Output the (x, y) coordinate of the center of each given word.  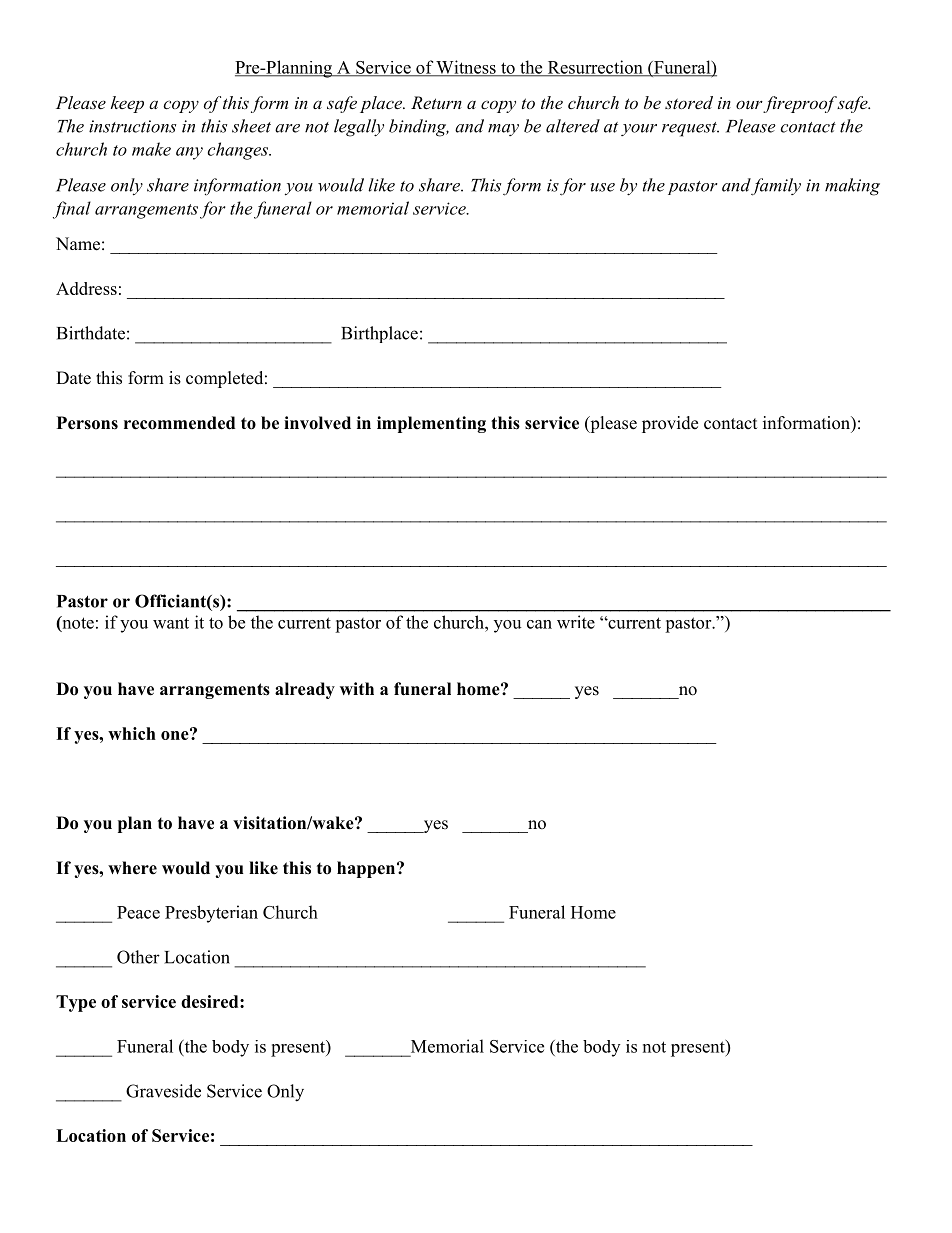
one (176, 734)
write (576, 622)
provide (670, 424)
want (171, 623)
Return (436, 102)
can (539, 624)
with (357, 688)
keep (127, 104)
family (775, 187)
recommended (179, 423)
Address (86, 288)
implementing (431, 424)
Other (138, 957)
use (603, 187)
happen (367, 869)
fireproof (800, 104)
